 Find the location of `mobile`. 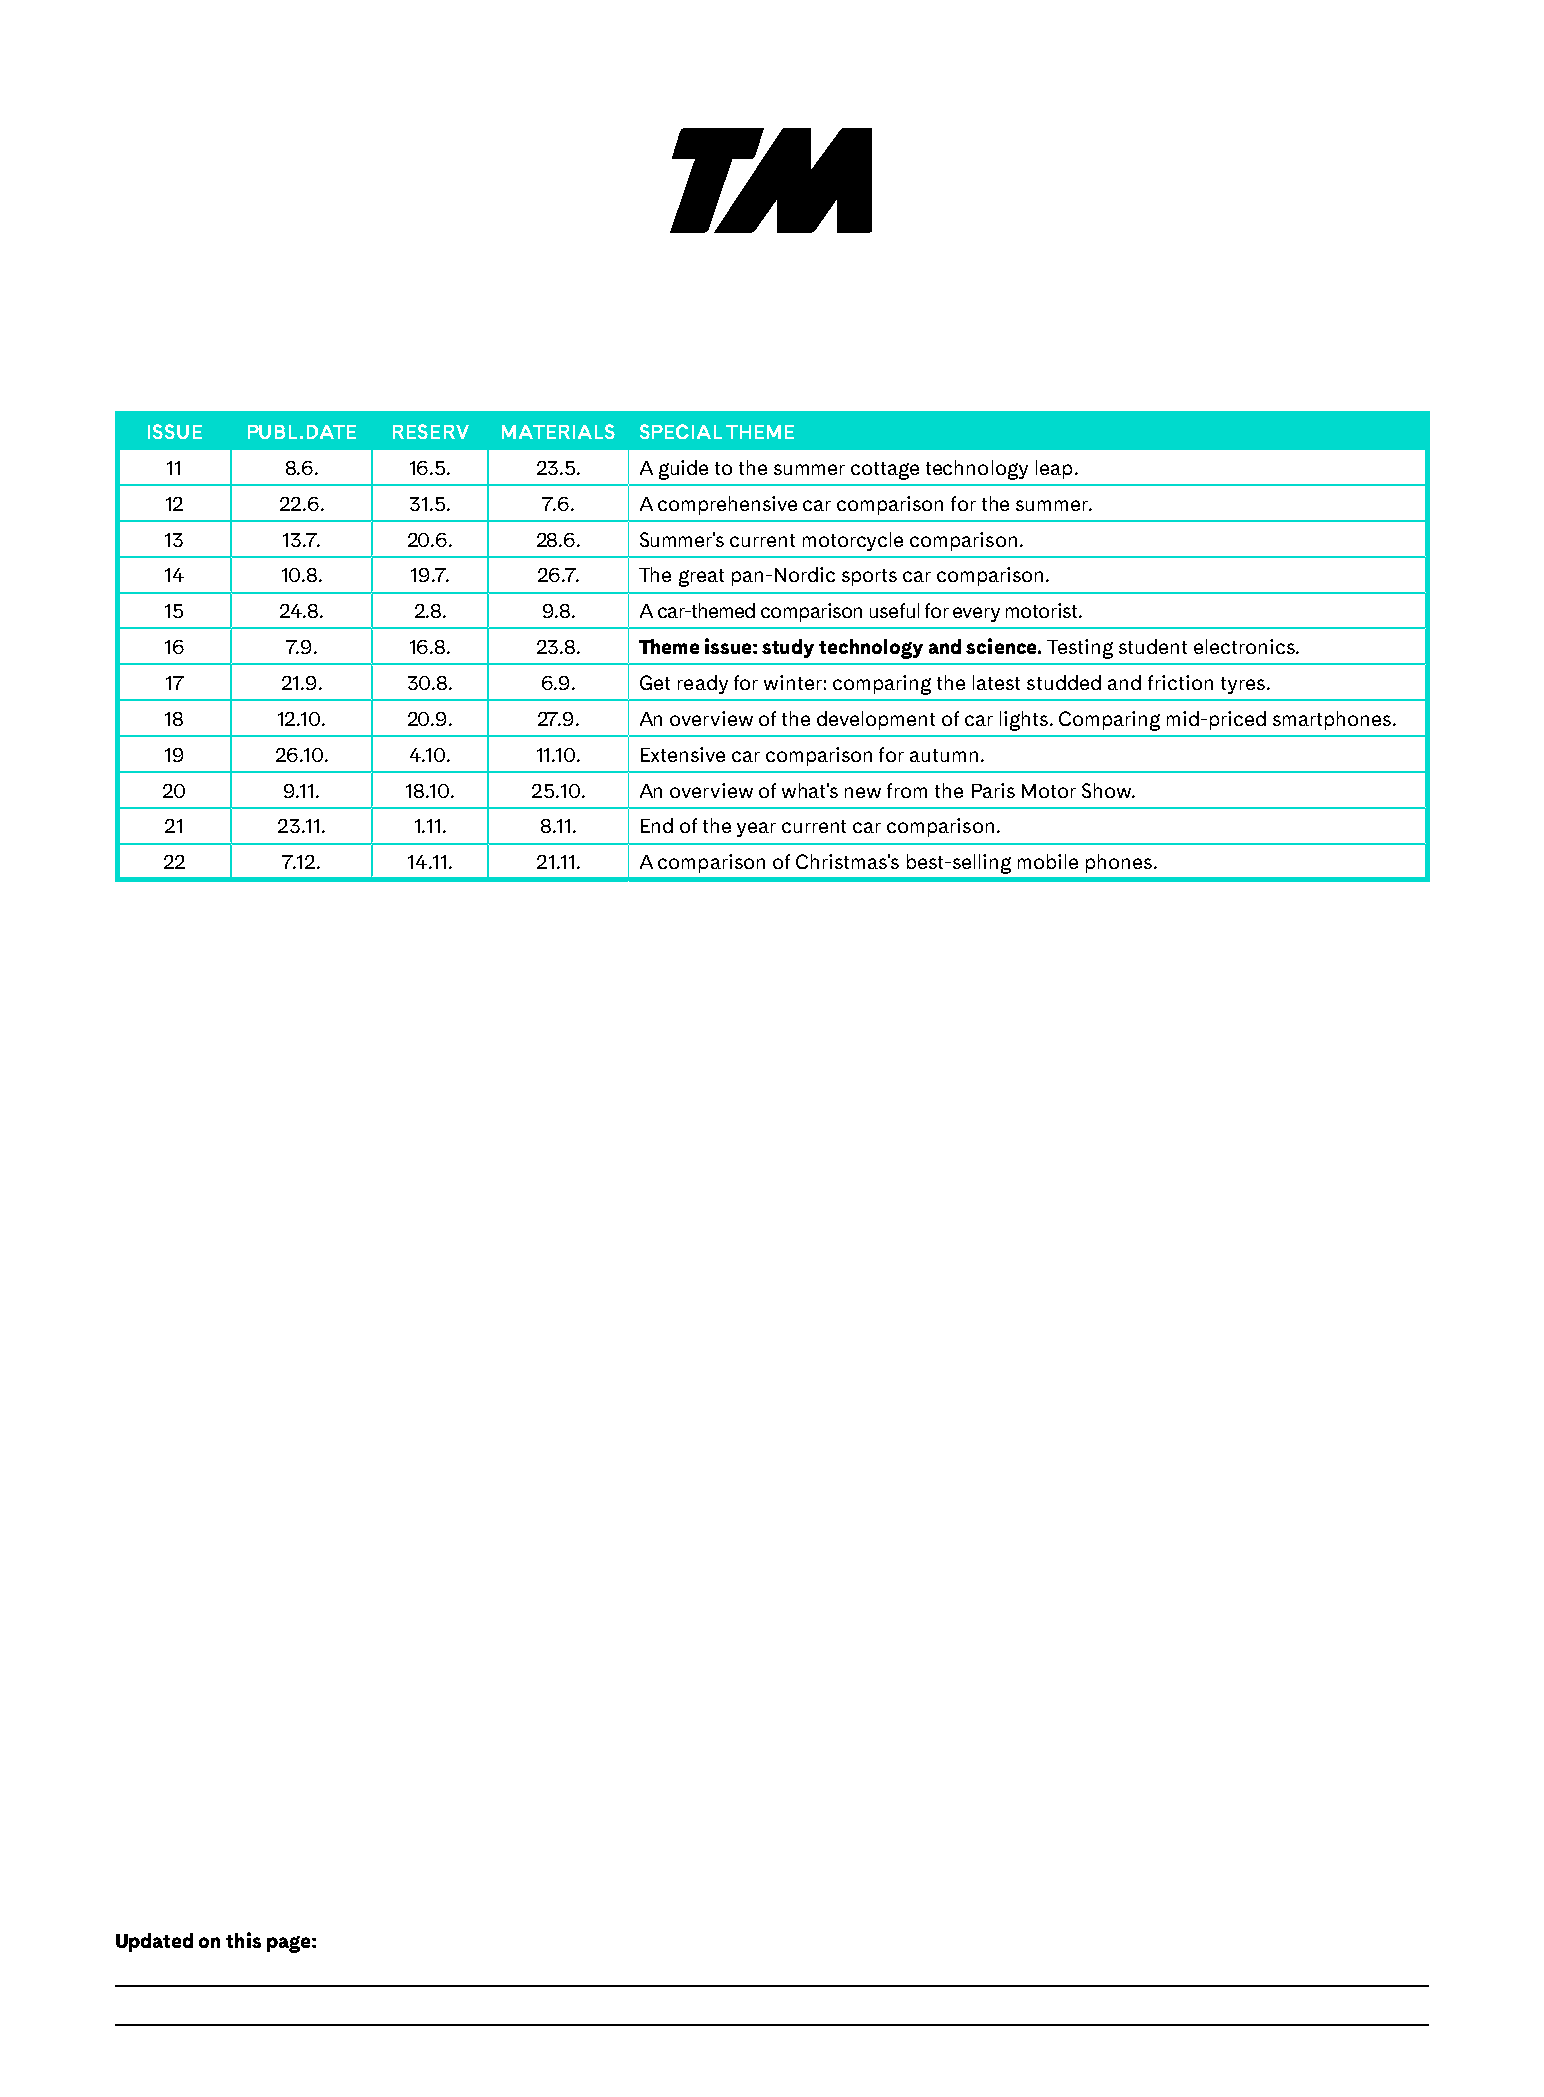

mobile is located at coordinates (1048, 861).
